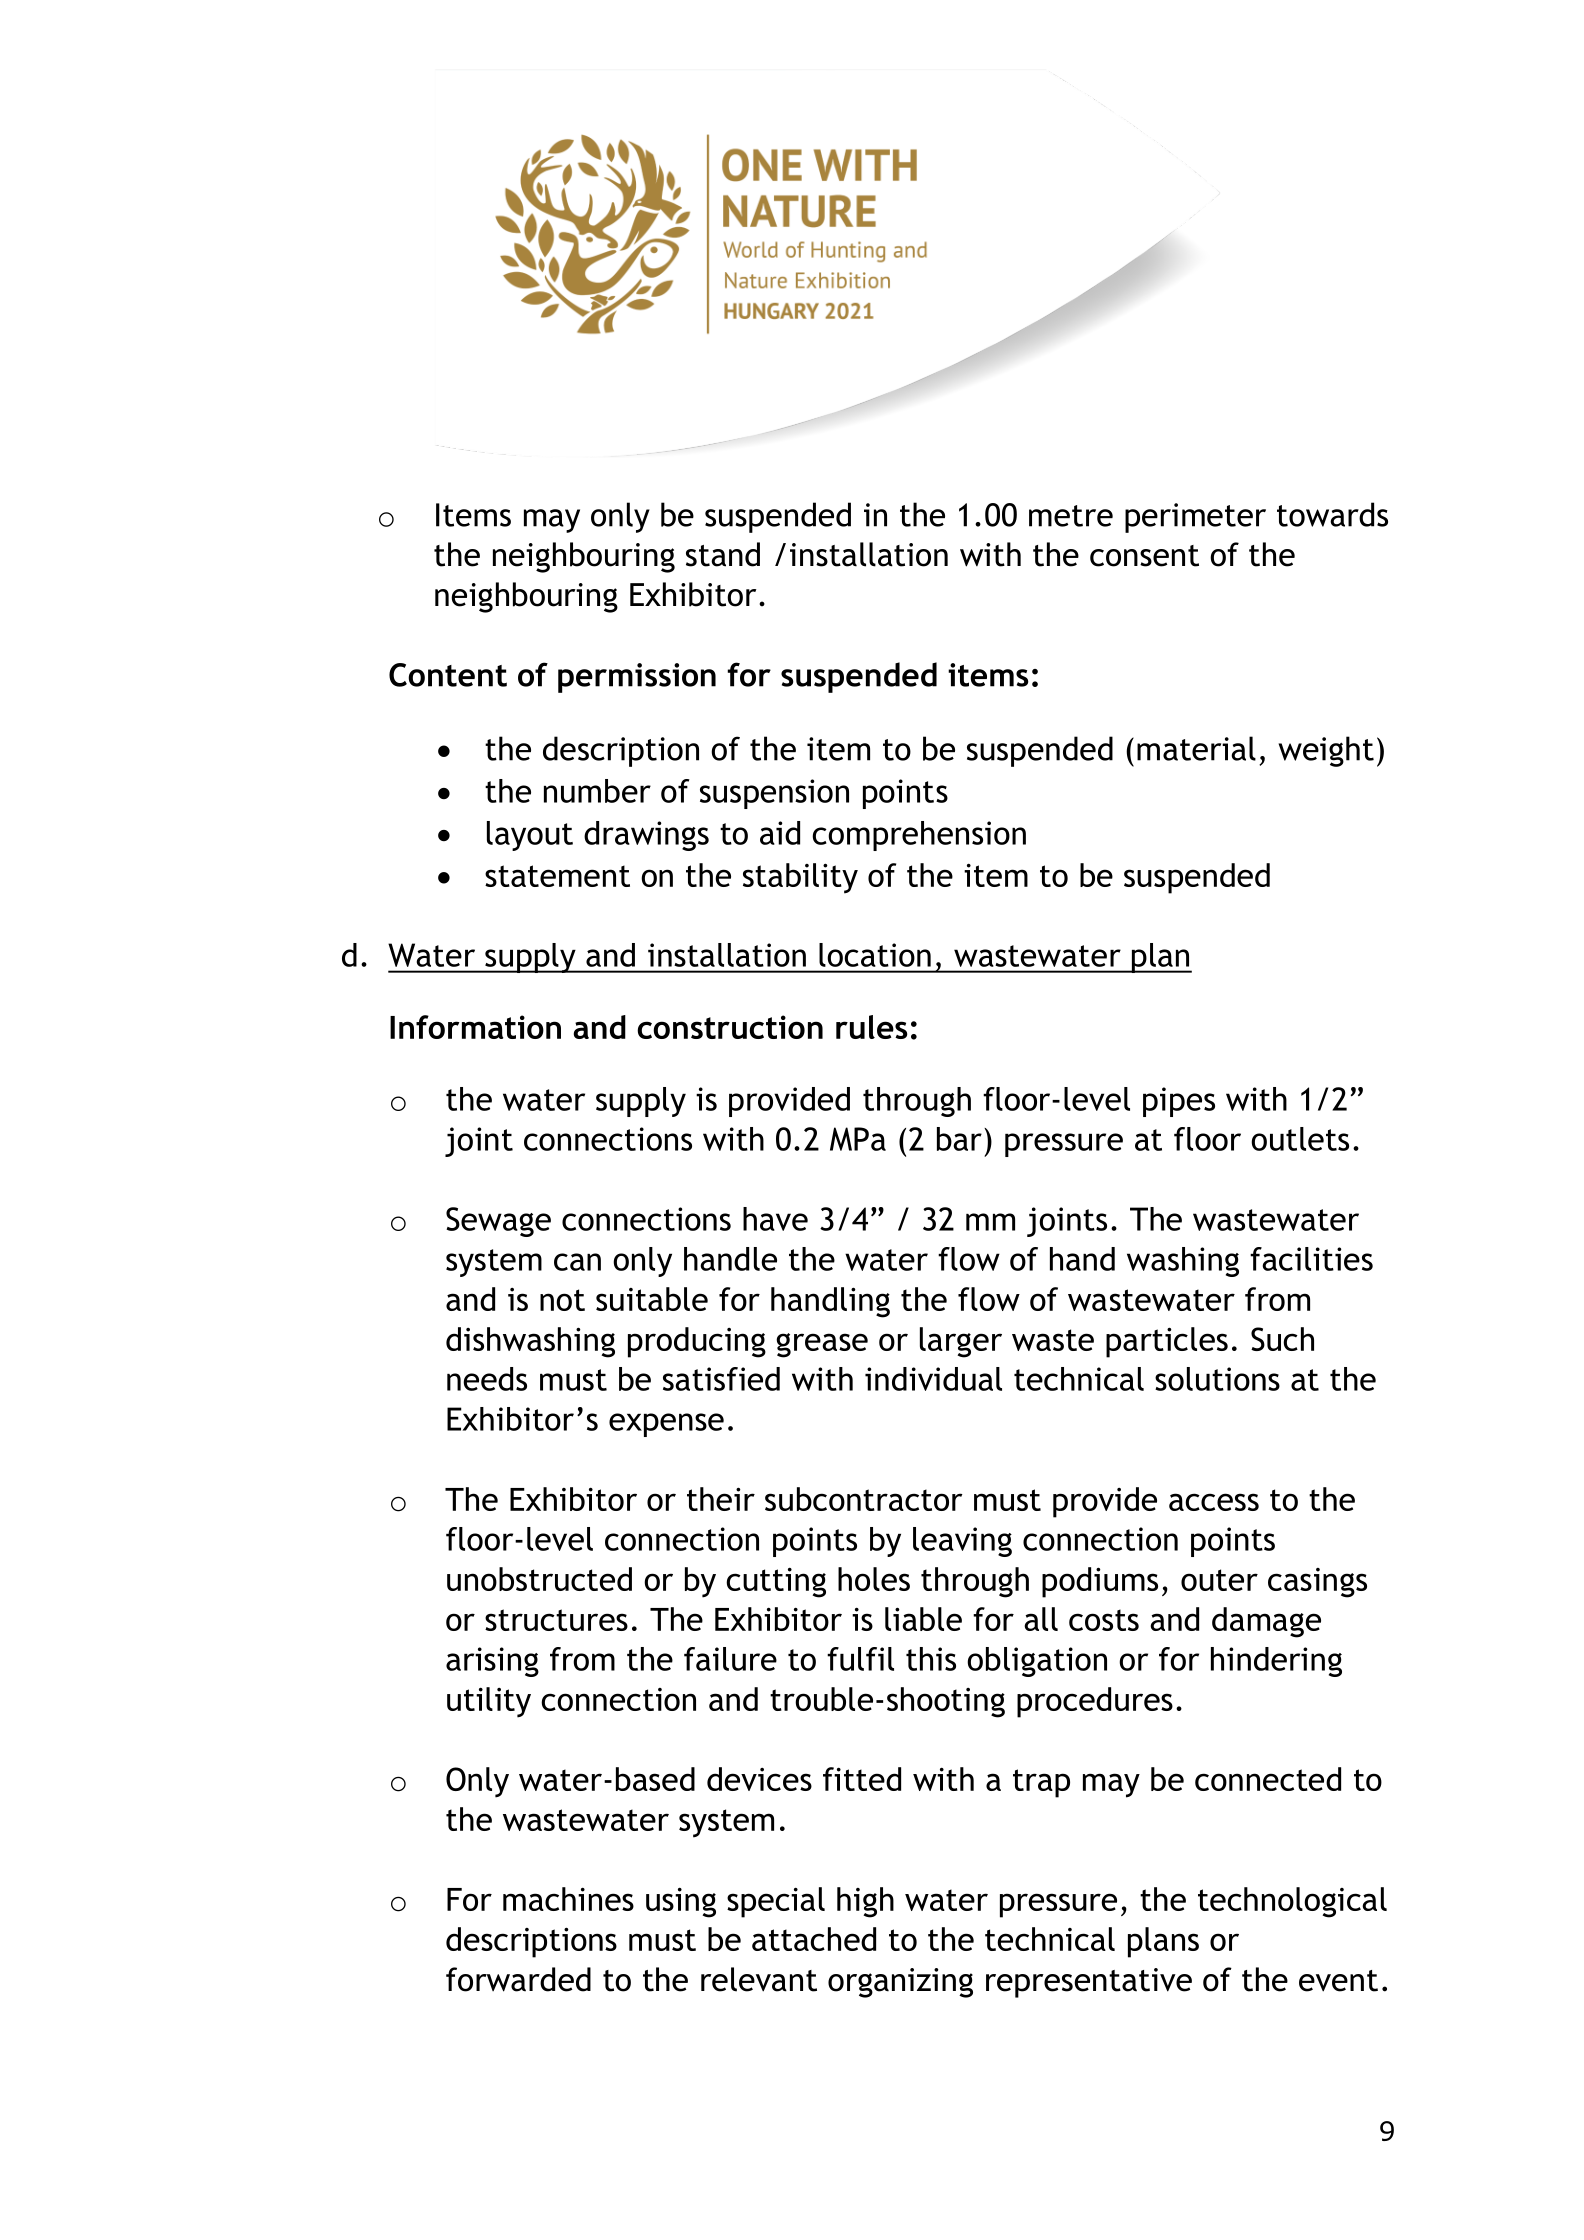  I want to click on can, so click(577, 1262).
